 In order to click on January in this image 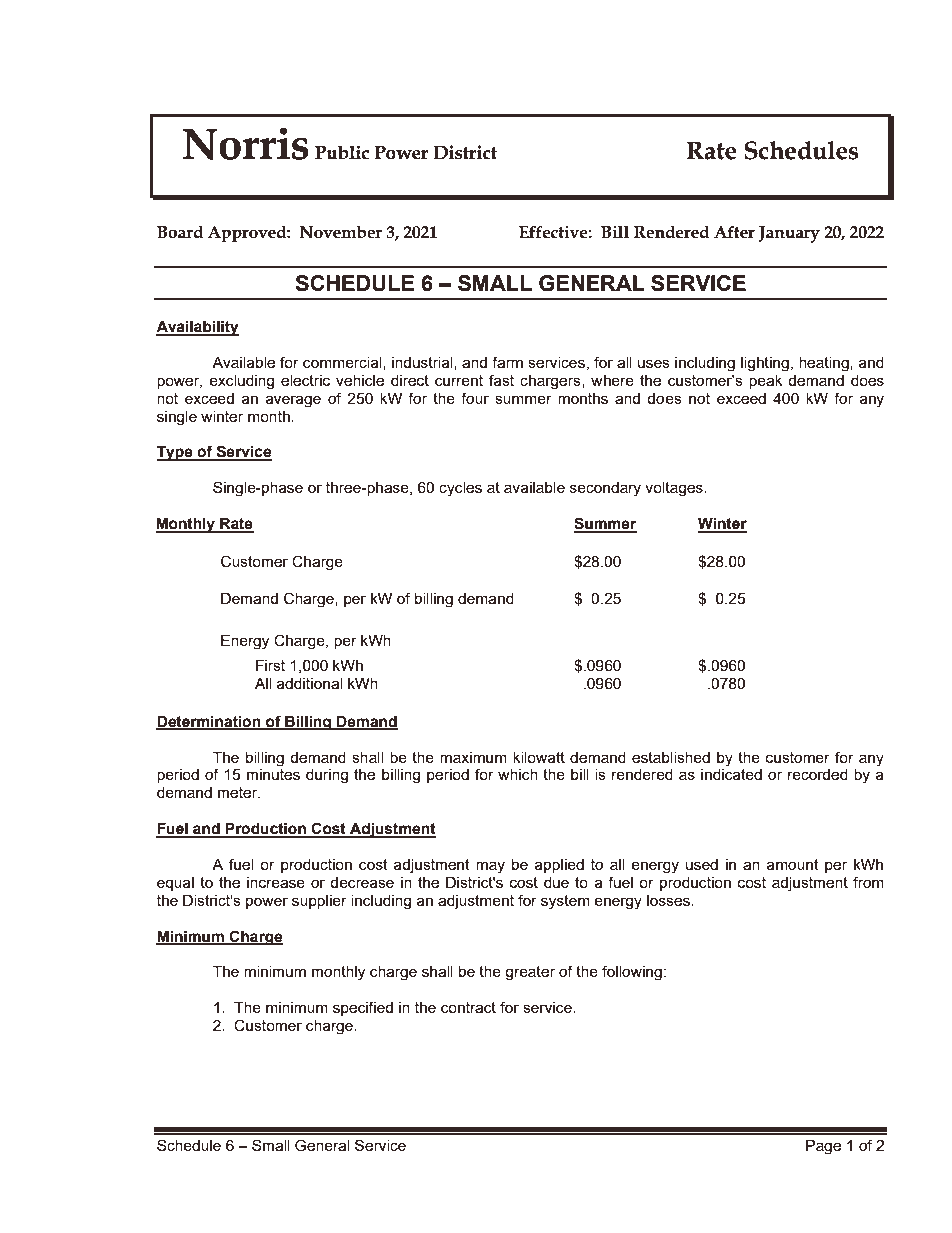, I will do `click(789, 234)`.
